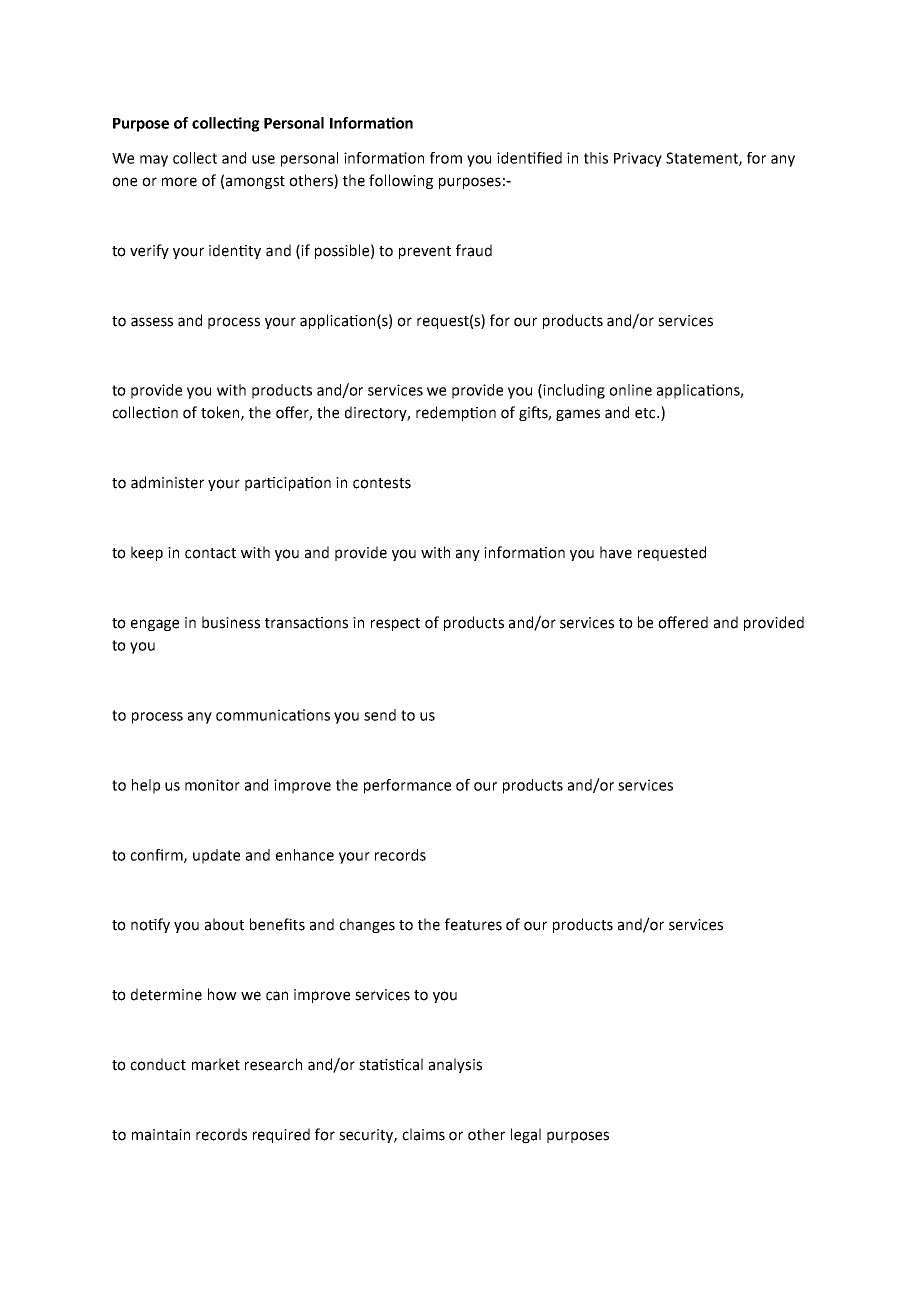 The width and height of the image is (924, 1308). I want to click on this, so click(596, 158).
